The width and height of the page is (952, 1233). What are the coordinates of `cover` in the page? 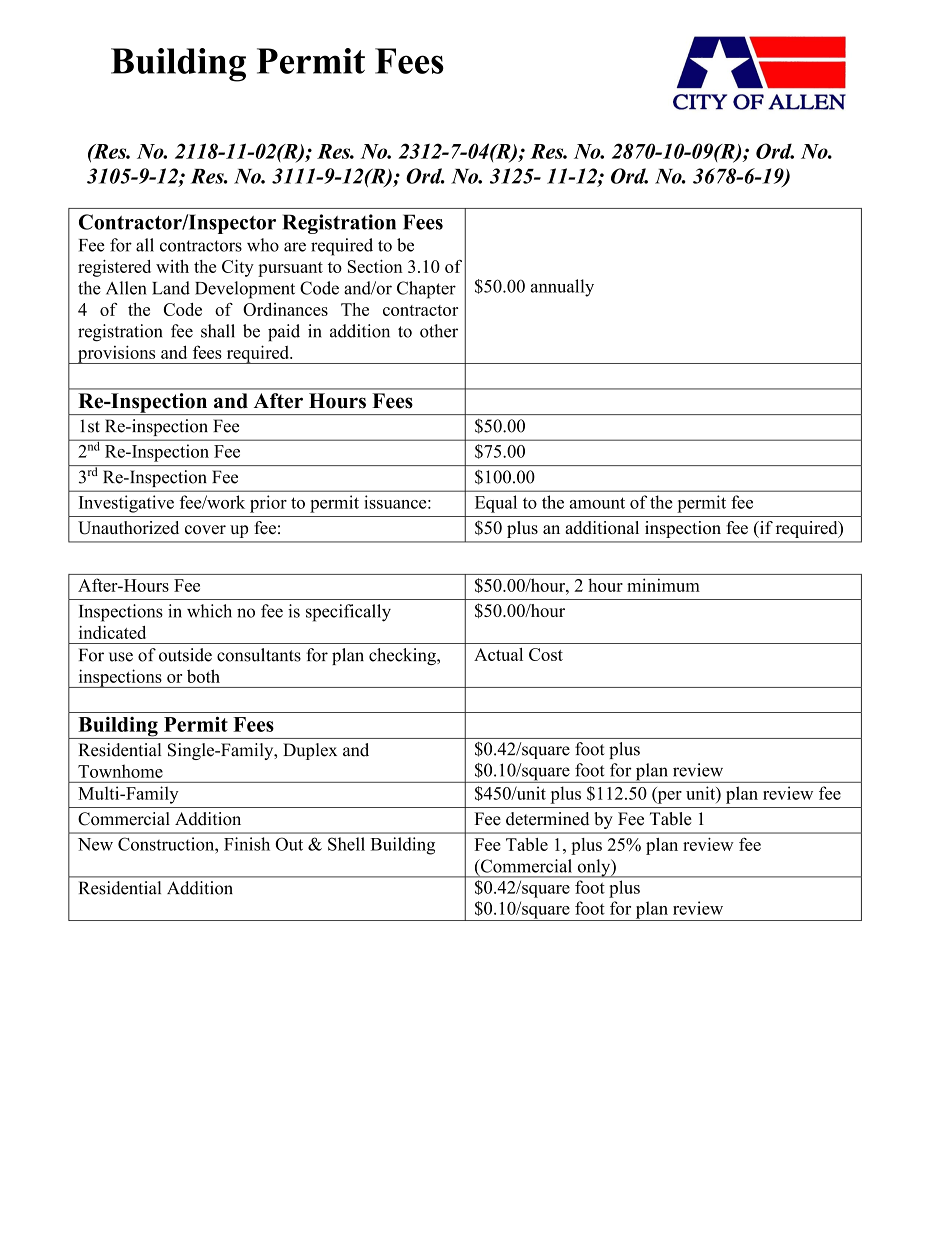 It's located at (205, 529).
